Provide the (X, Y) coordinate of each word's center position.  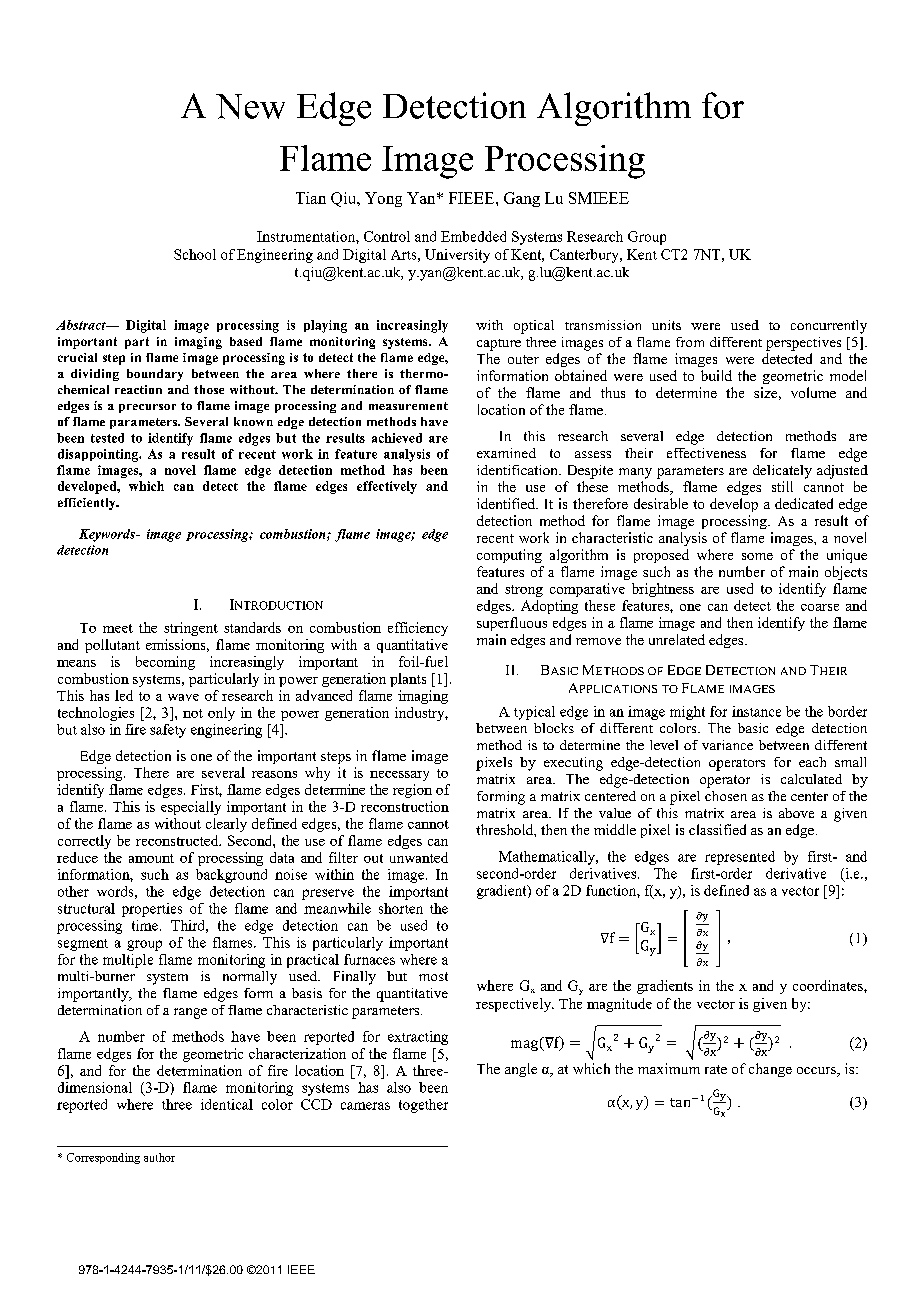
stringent (191, 629)
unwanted (419, 857)
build (716, 375)
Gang (522, 199)
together (423, 1106)
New (250, 106)
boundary (155, 375)
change (770, 1070)
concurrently (829, 327)
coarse (820, 607)
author (159, 1157)
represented (740, 858)
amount (151, 858)
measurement (408, 406)
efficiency (418, 629)
